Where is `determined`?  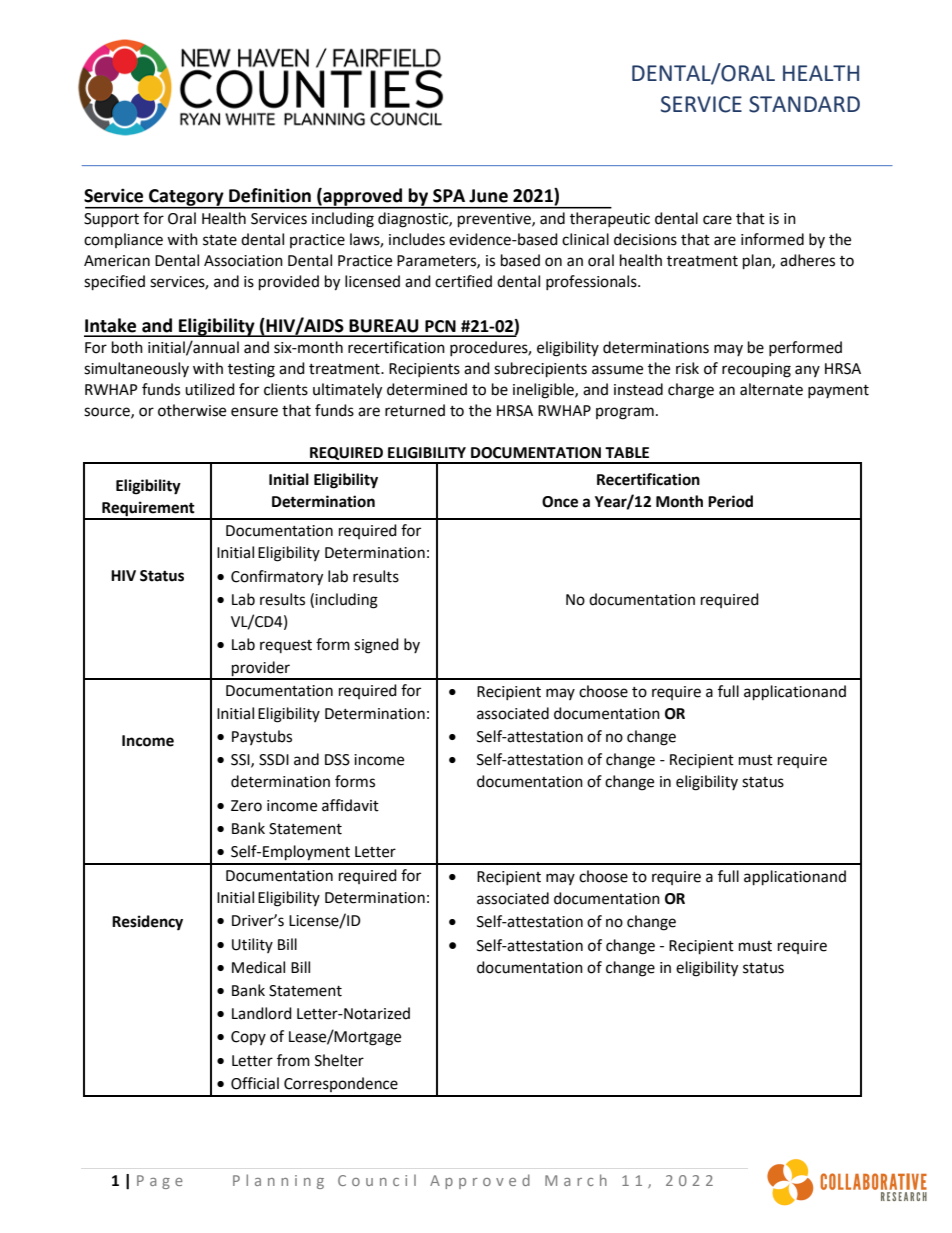
determined is located at coordinates (427, 389).
